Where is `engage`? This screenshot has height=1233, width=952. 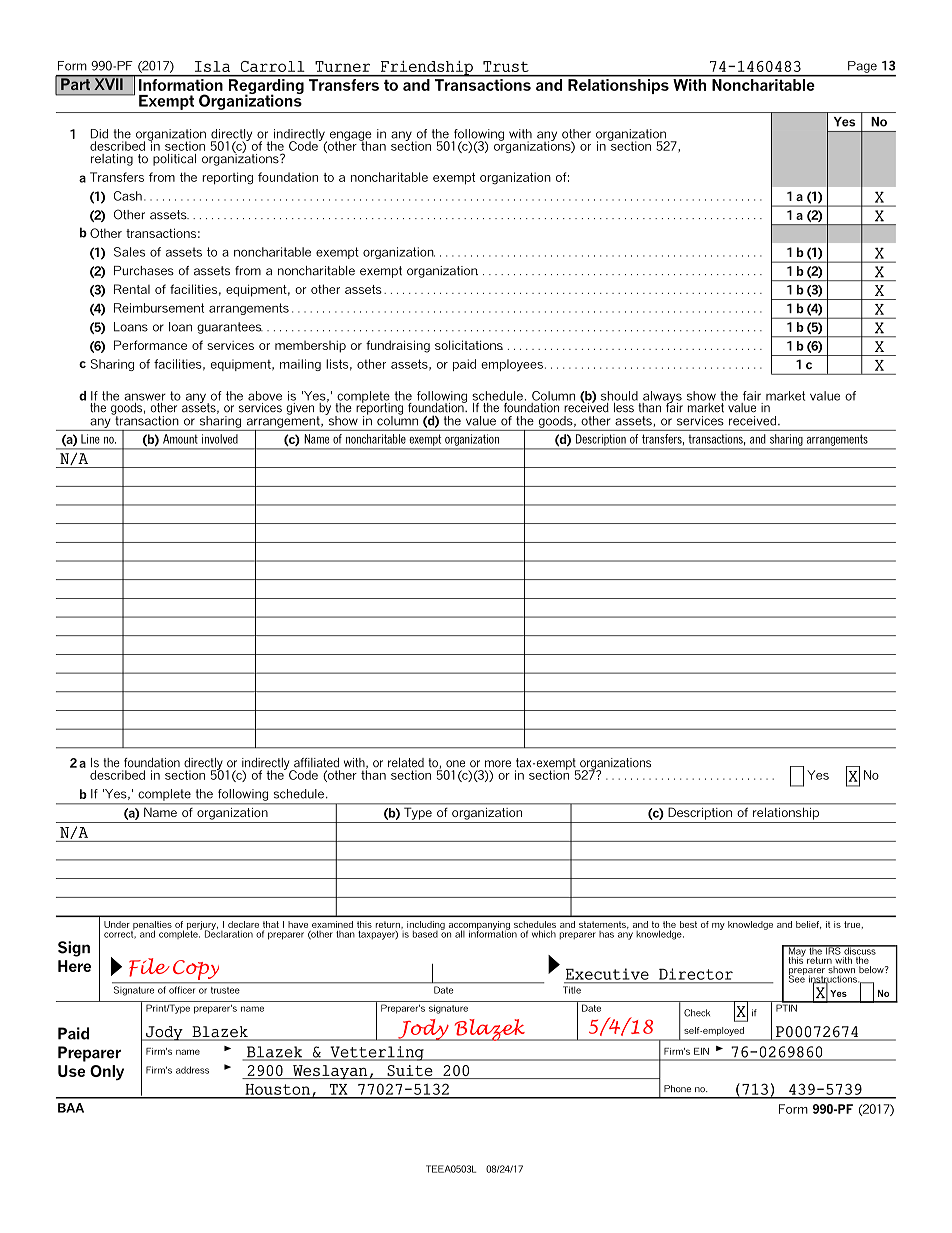
engage is located at coordinates (351, 137).
